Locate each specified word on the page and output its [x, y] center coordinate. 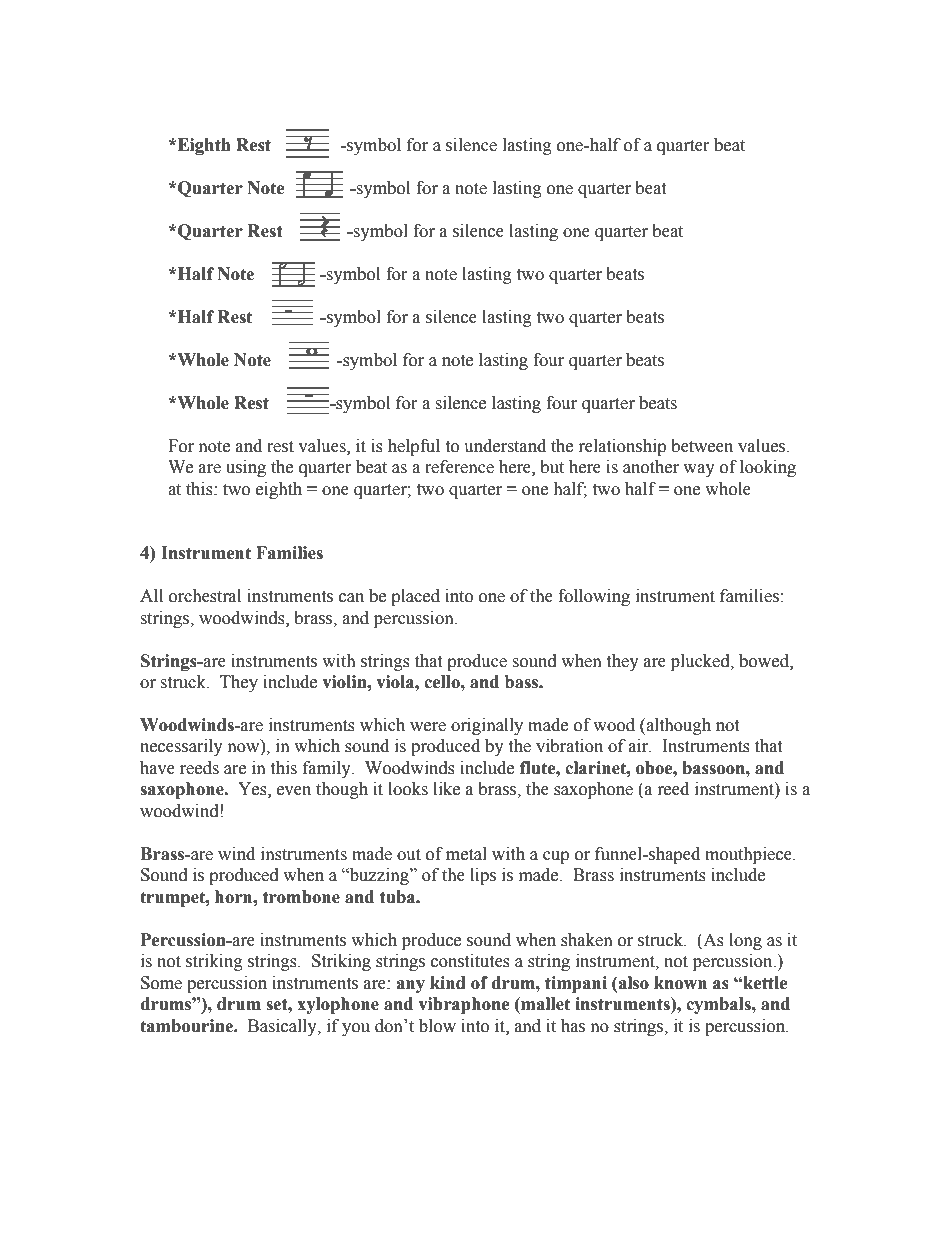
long [745, 941]
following [594, 597]
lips [483, 876]
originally [487, 726]
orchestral [205, 596]
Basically [283, 1027]
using [246, 468]
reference [459, 467]
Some [161, 983]
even [294, 791]
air [640, 746]
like [446, 789]
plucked [701, 662]
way [699, 470]
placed [415, 597]
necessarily [181, 747]
